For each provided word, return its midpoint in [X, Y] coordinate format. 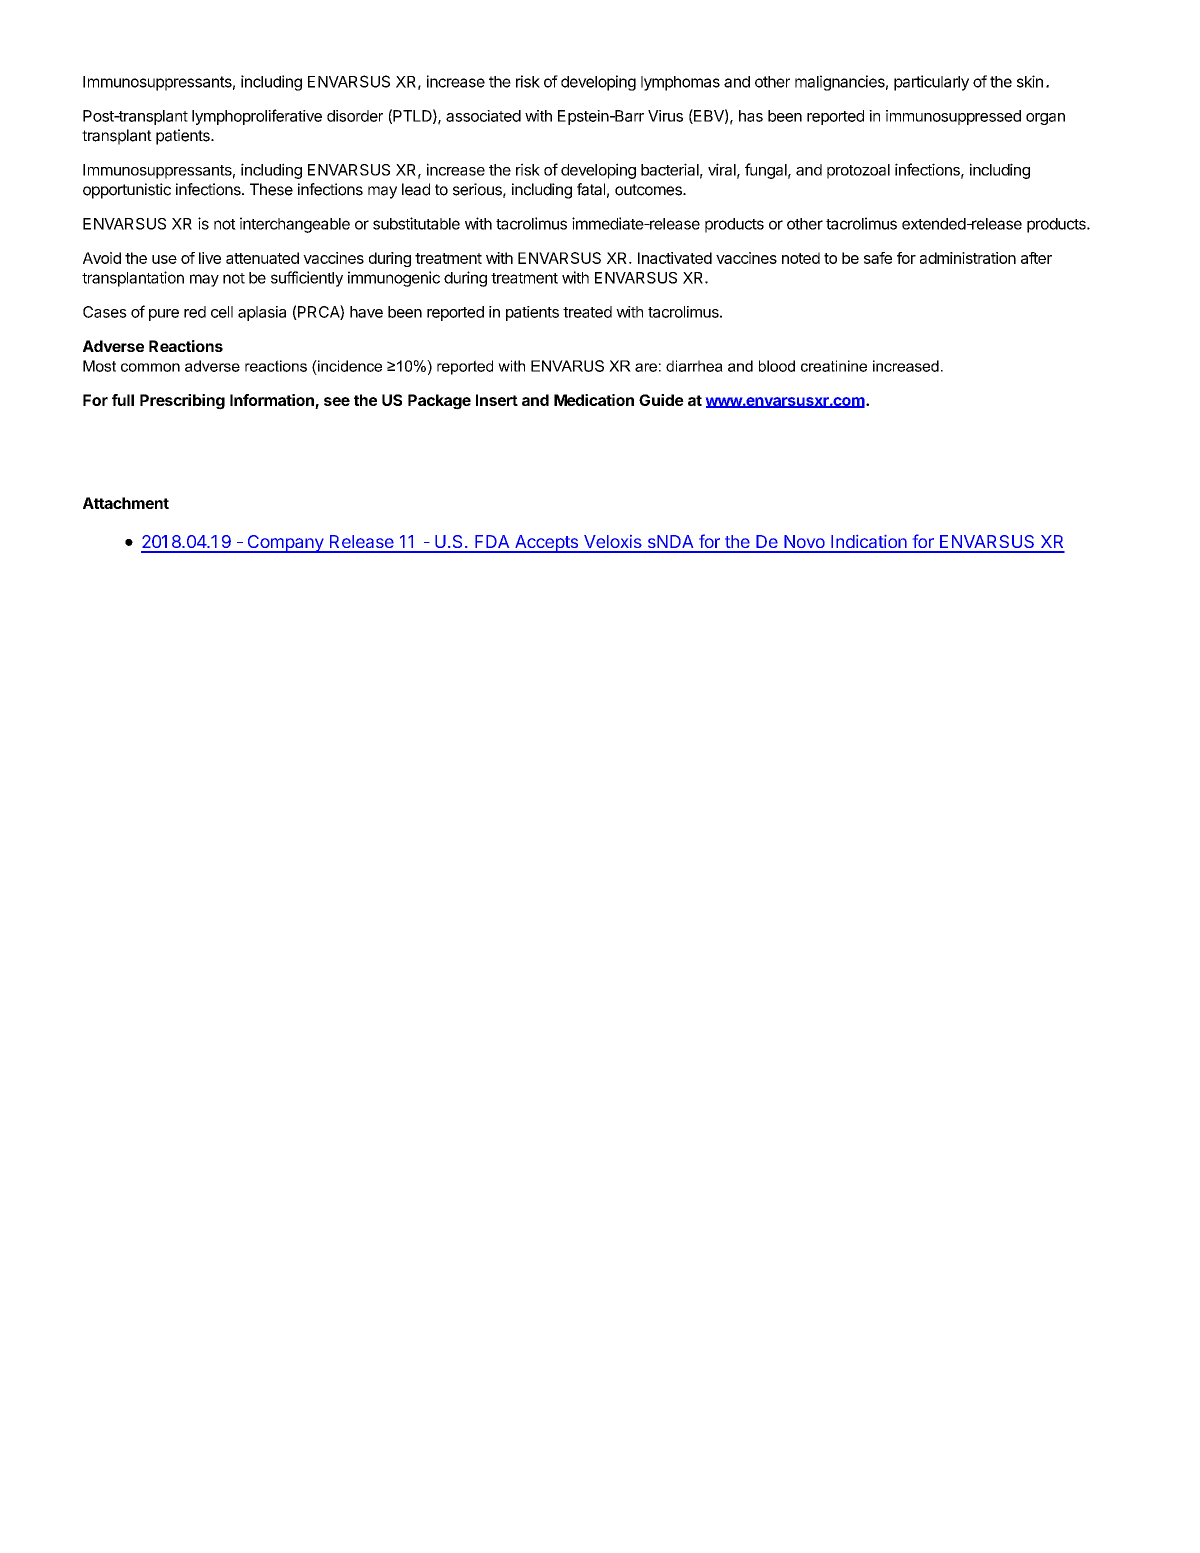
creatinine [834, 366]
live [210, 258]
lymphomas [680, 83]
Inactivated [675, 258]
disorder [355, 116]
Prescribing [182, 402]
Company [285, 544]
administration [968, 258]
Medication [594, 400]
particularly [931, 83]
